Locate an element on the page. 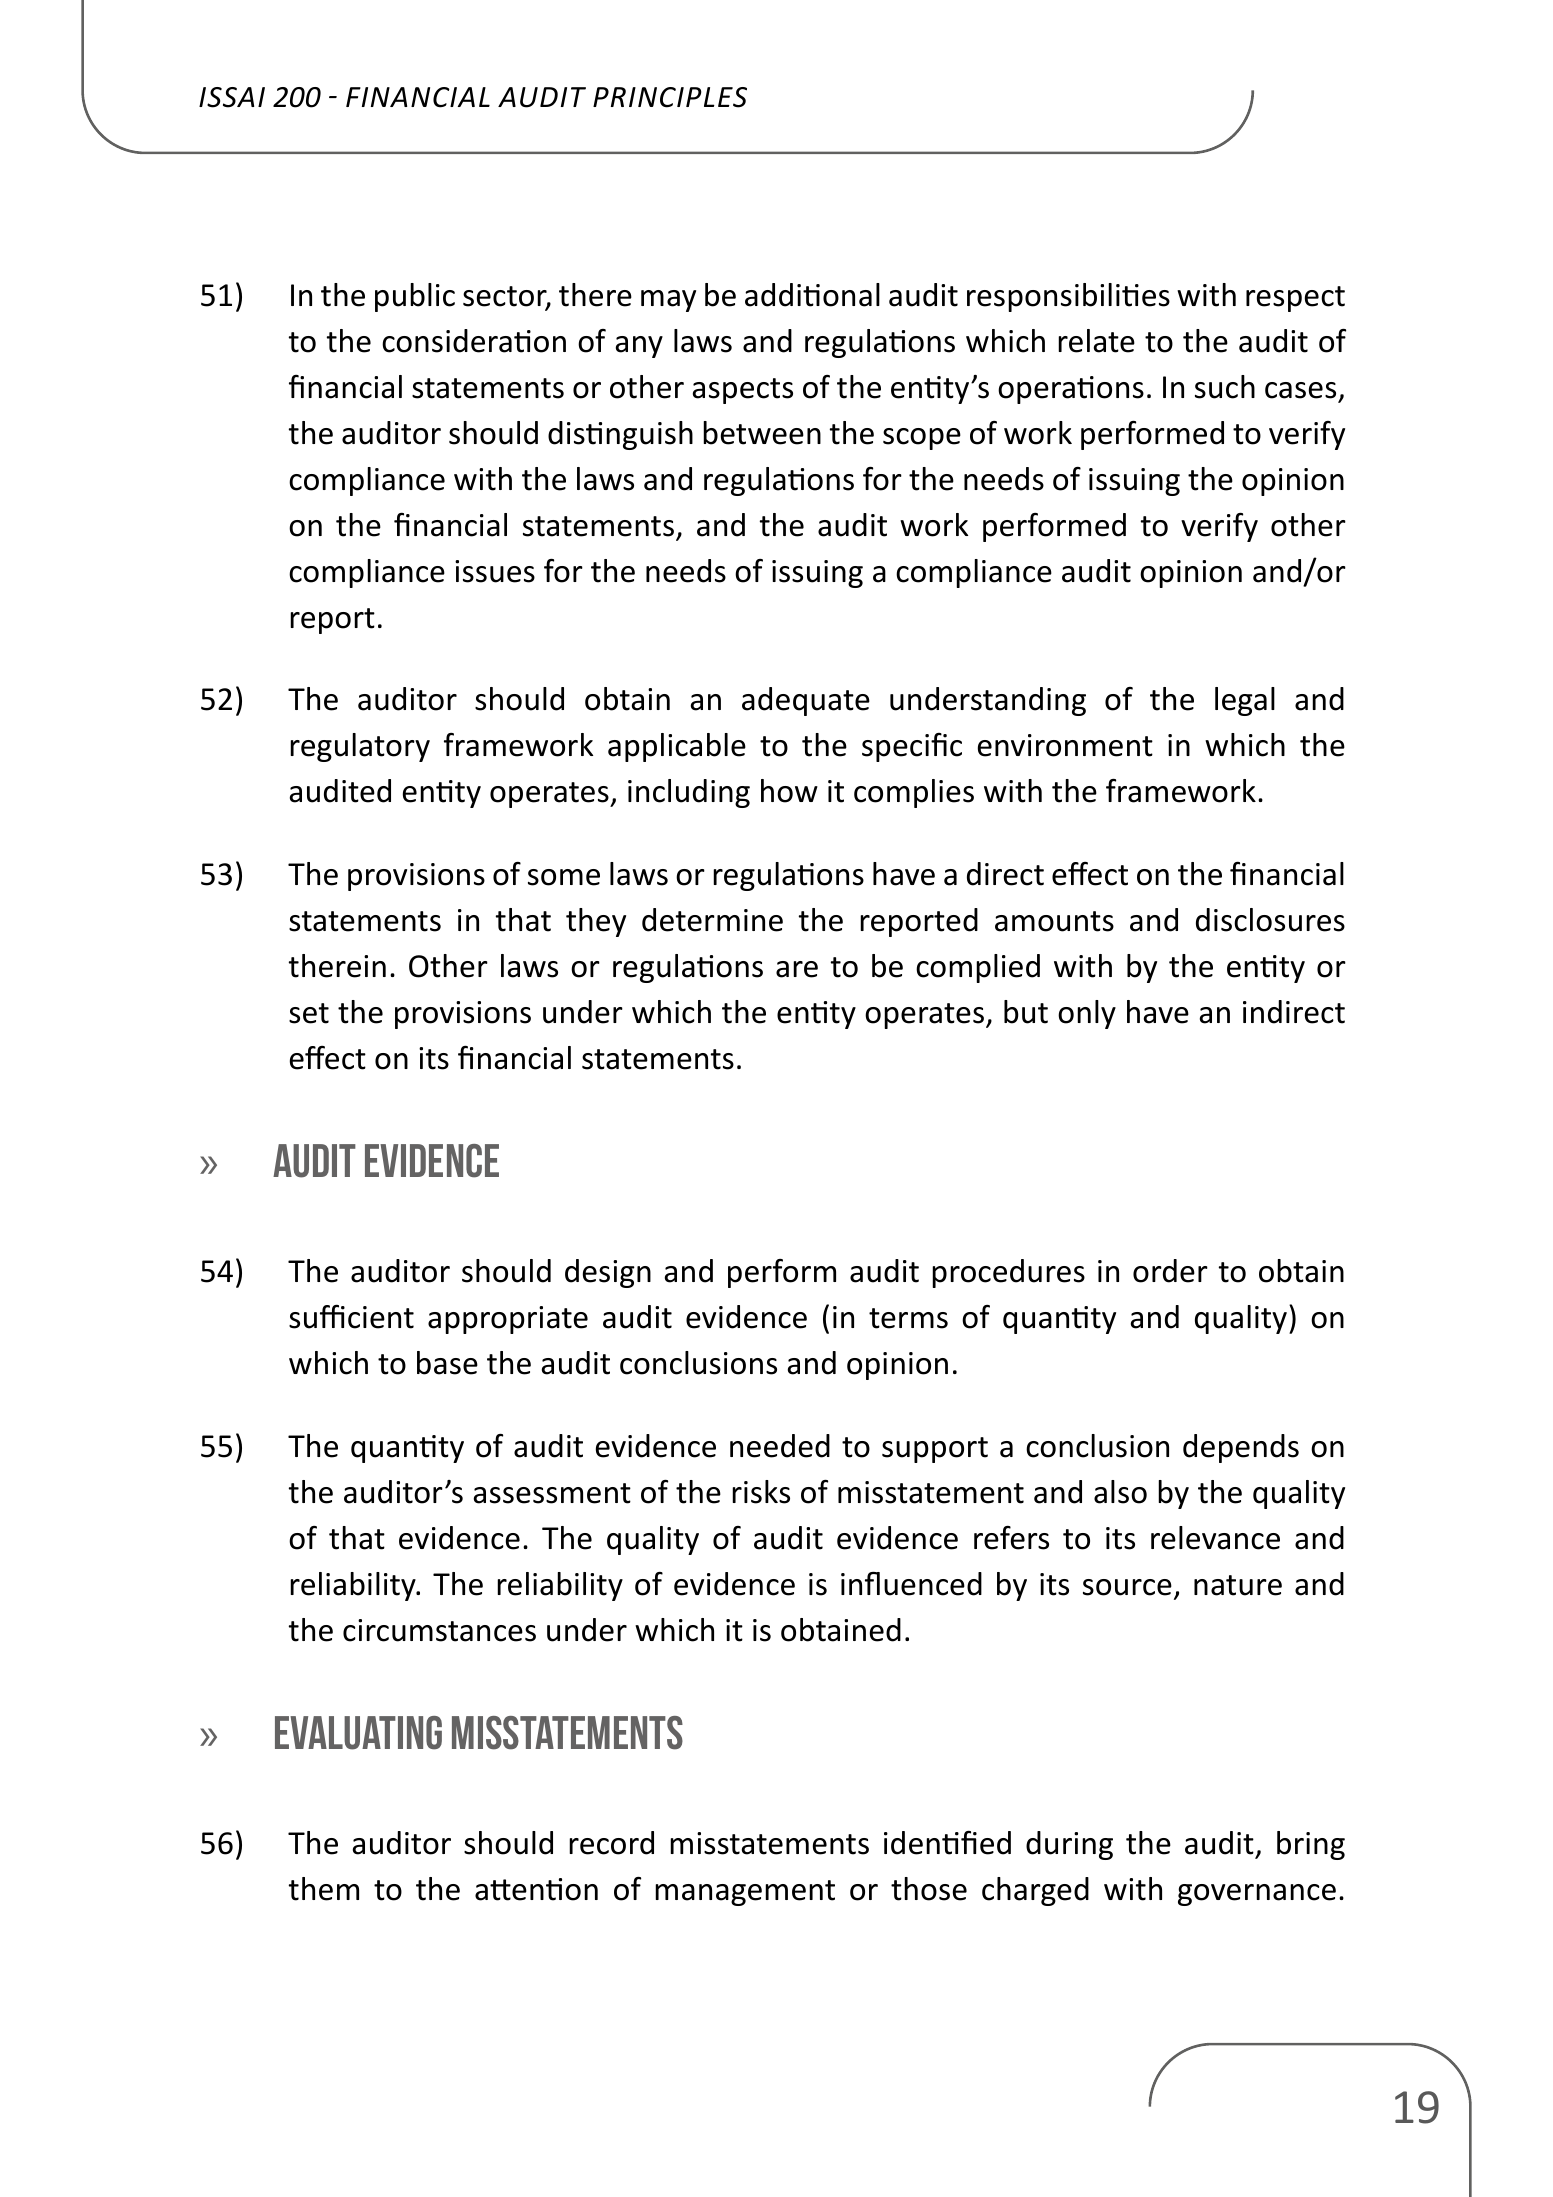 The height and width of the image is (2197, 1553). terms is located at coordinates (908, 1318).
